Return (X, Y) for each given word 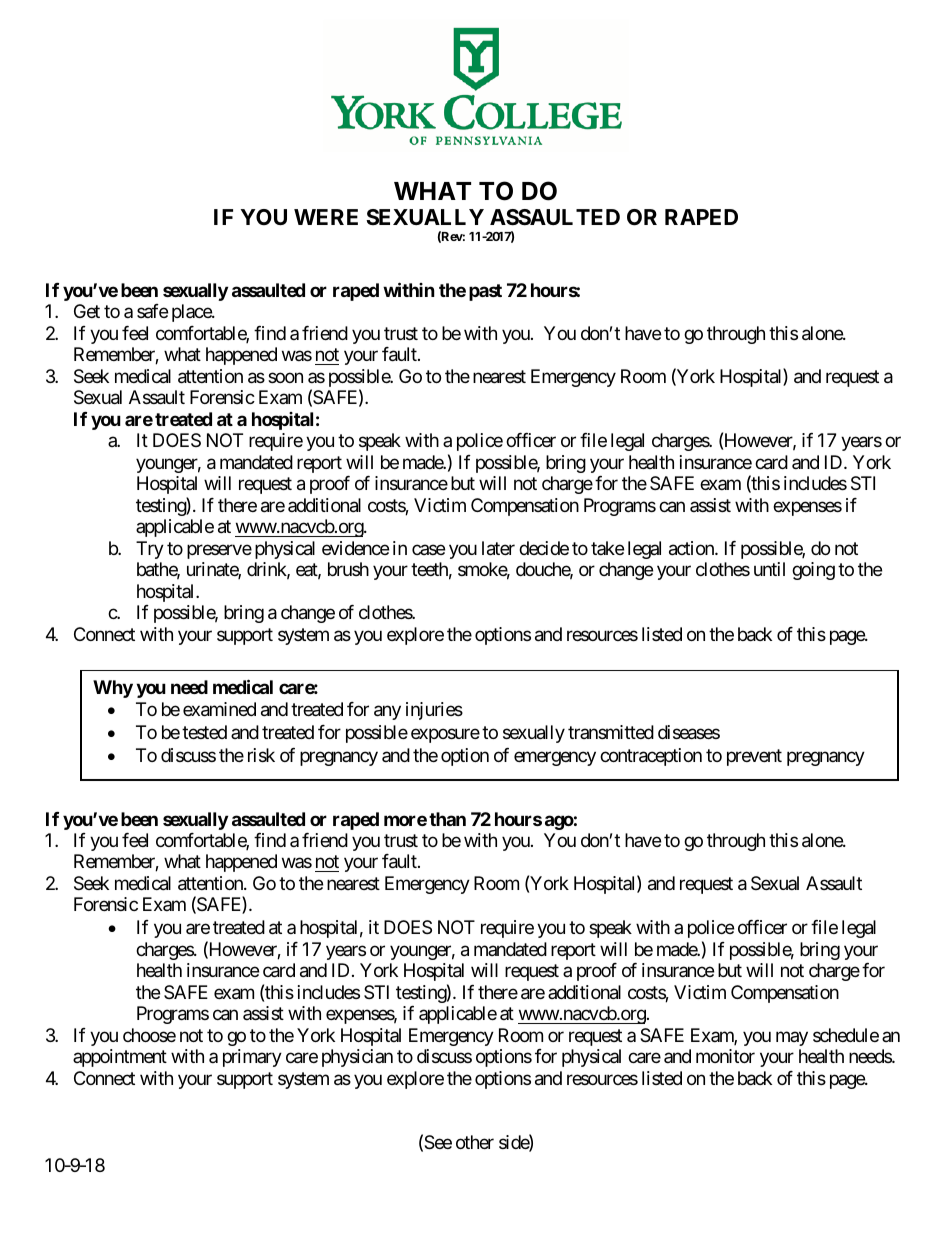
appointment (120, 1058)
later (498, 548)
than (447, 819)
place (192, 313)
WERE (326, 217)
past (485, 292)
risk (261, 755)
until (769, 569)
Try (150, 550)
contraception (651, 757)
